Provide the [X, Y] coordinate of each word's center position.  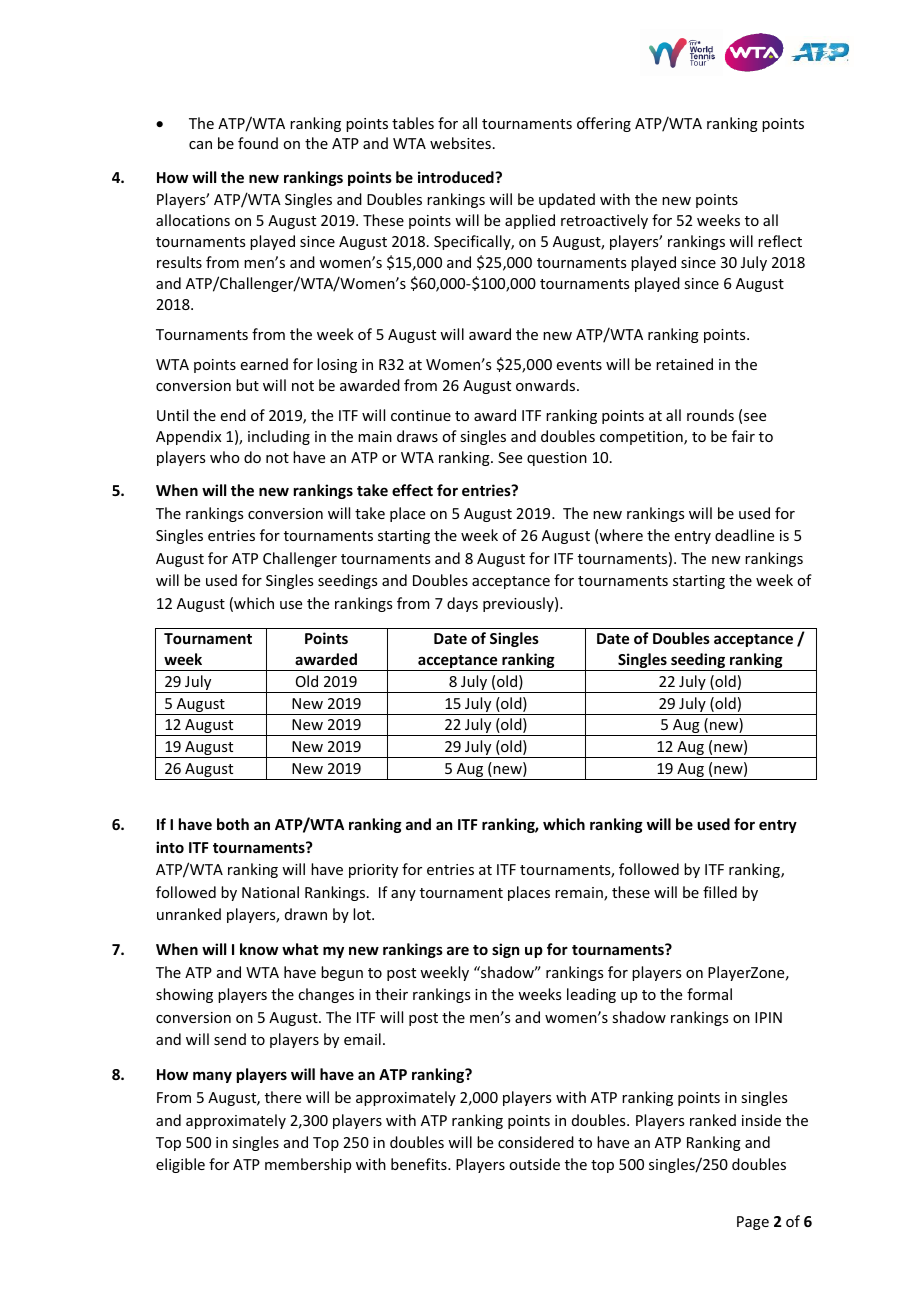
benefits [420, 1164]
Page [753, 1223]
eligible [180, 1165]
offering [604, 124]
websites [460, 143]
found [258, 143]
